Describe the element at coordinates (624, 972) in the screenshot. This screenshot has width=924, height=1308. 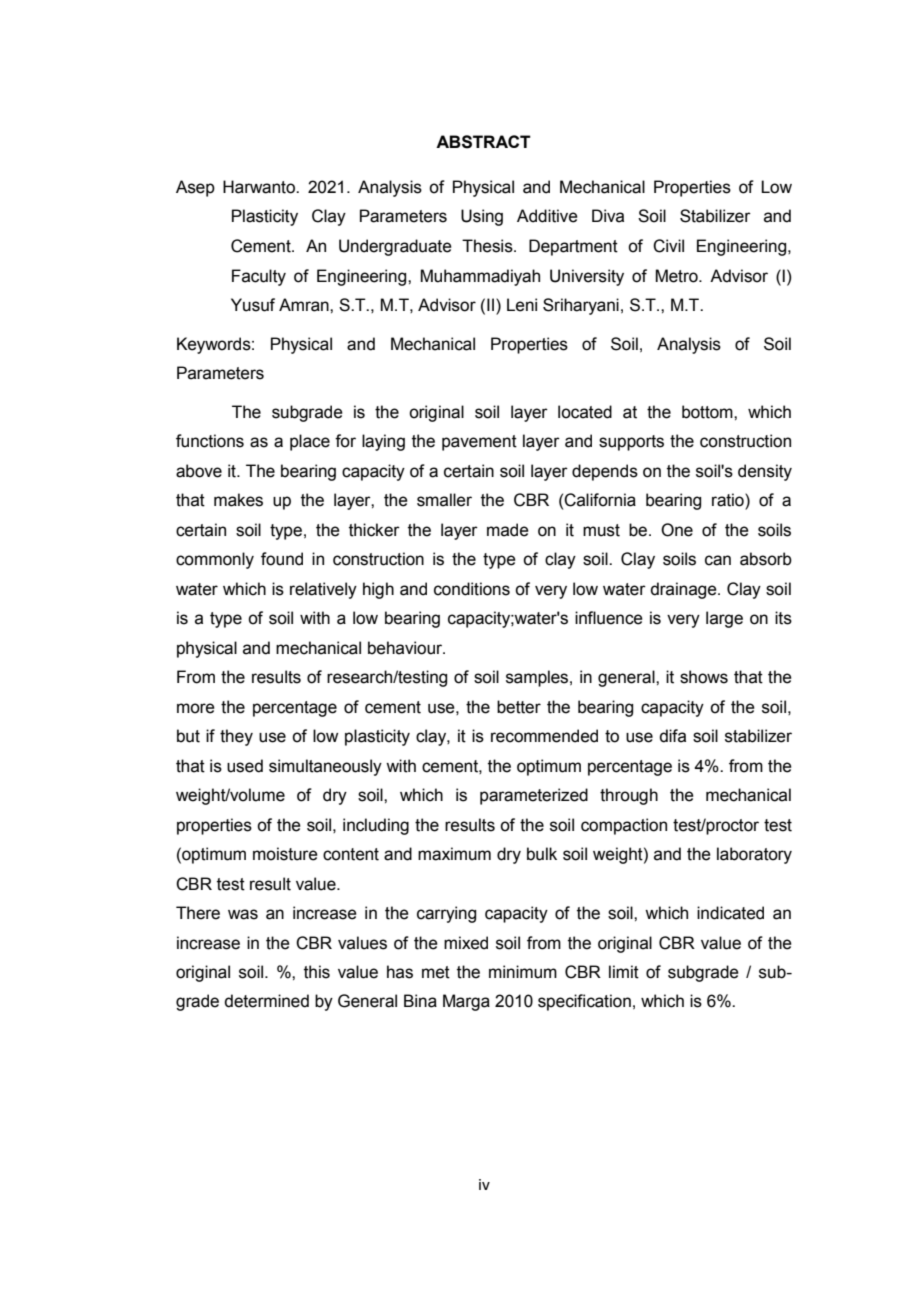
I see `limit` at that location.
